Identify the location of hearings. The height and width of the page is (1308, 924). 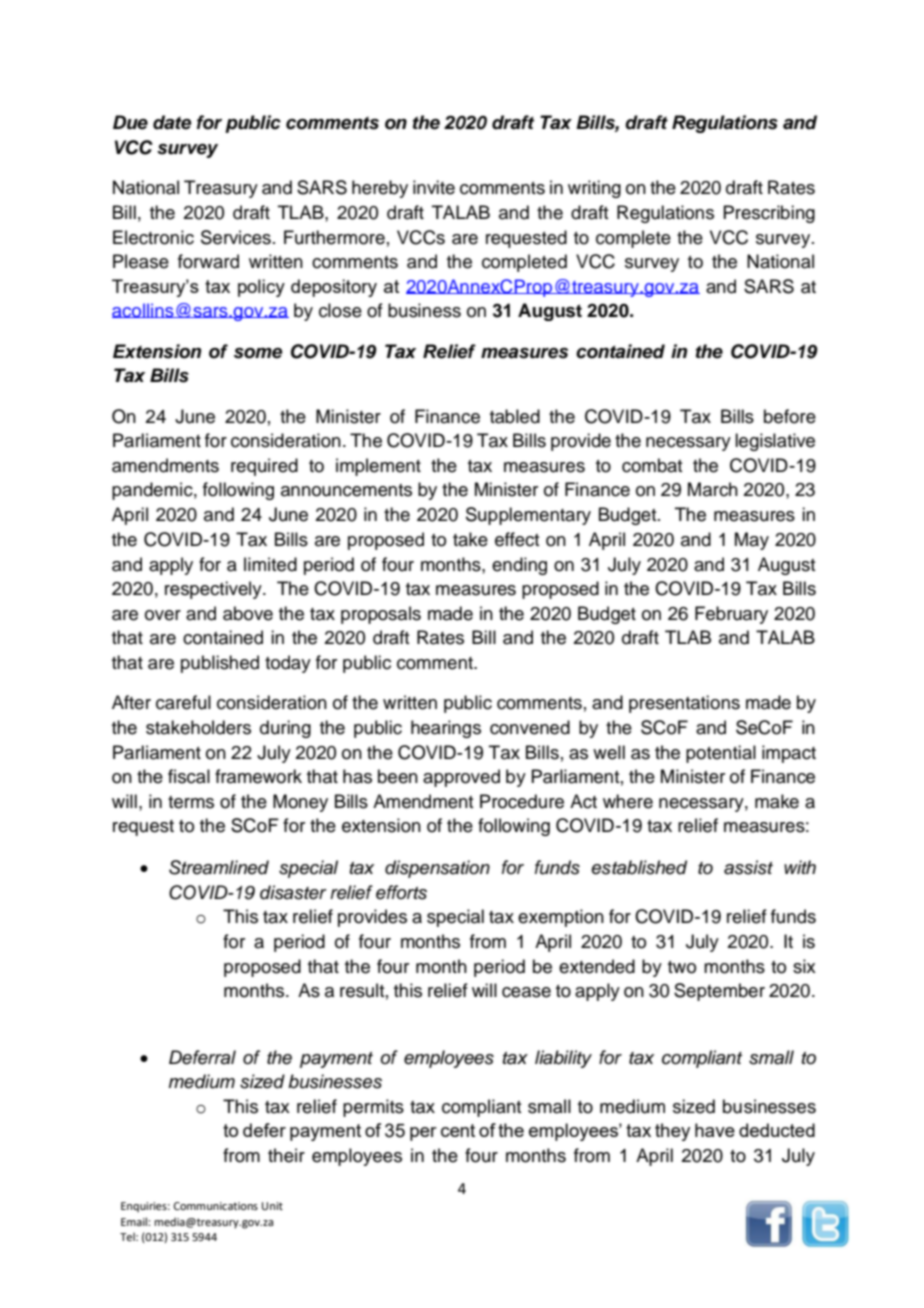
(446, 729).
